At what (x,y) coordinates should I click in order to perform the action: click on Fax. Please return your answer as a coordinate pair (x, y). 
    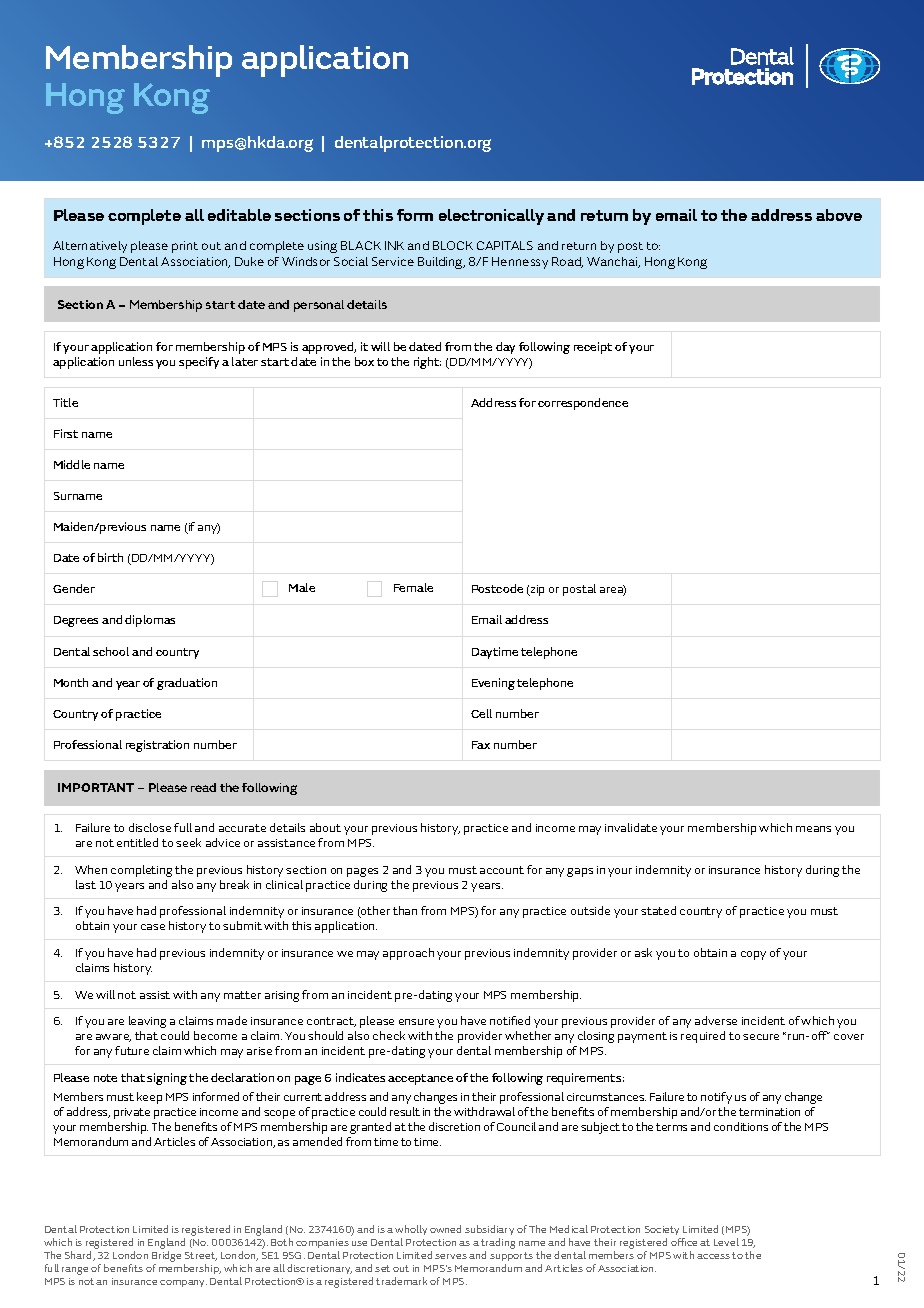
    Looking at the image, I should click on (481, 745).
